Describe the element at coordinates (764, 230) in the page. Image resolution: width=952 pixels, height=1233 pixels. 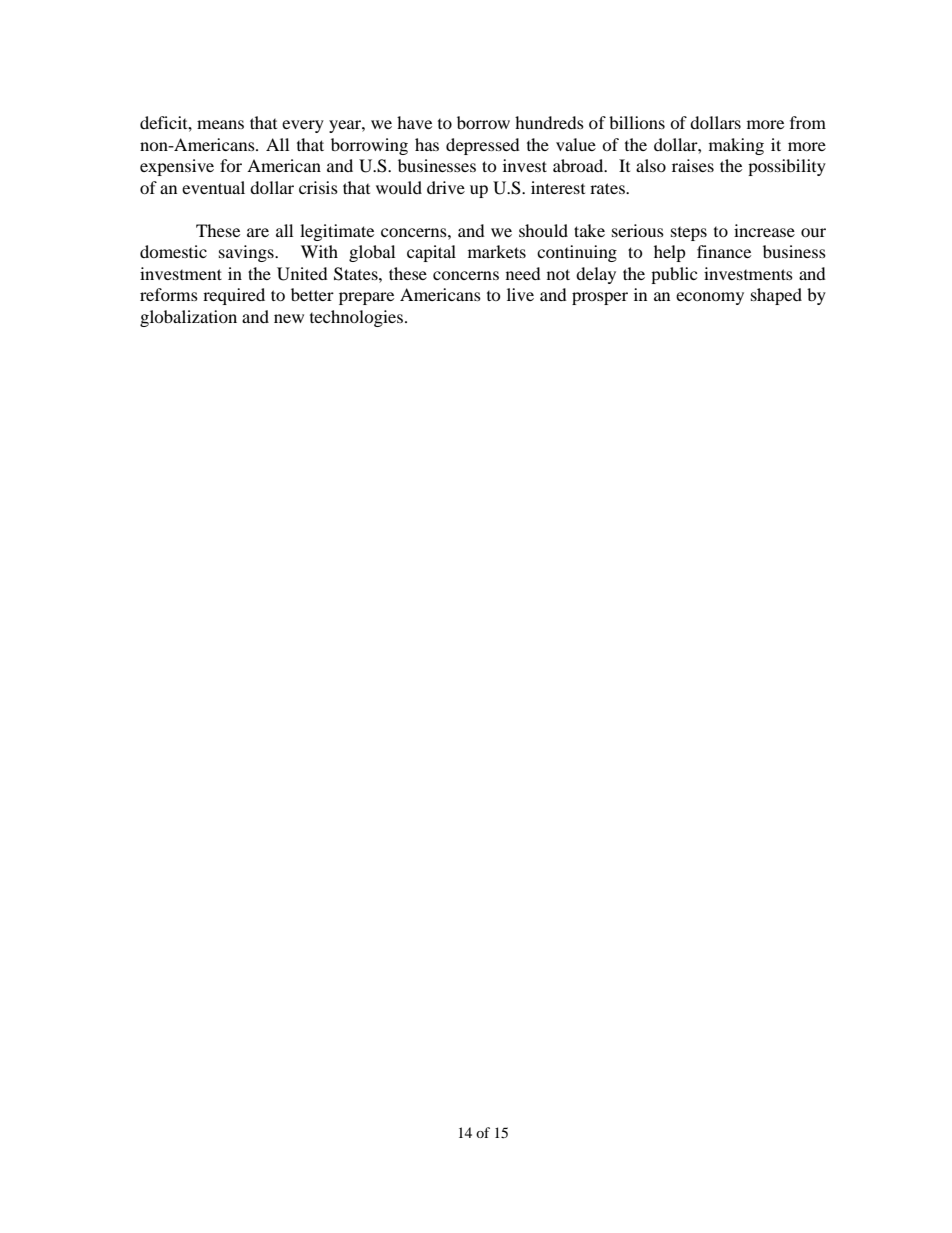
I see `increase` at that location.
